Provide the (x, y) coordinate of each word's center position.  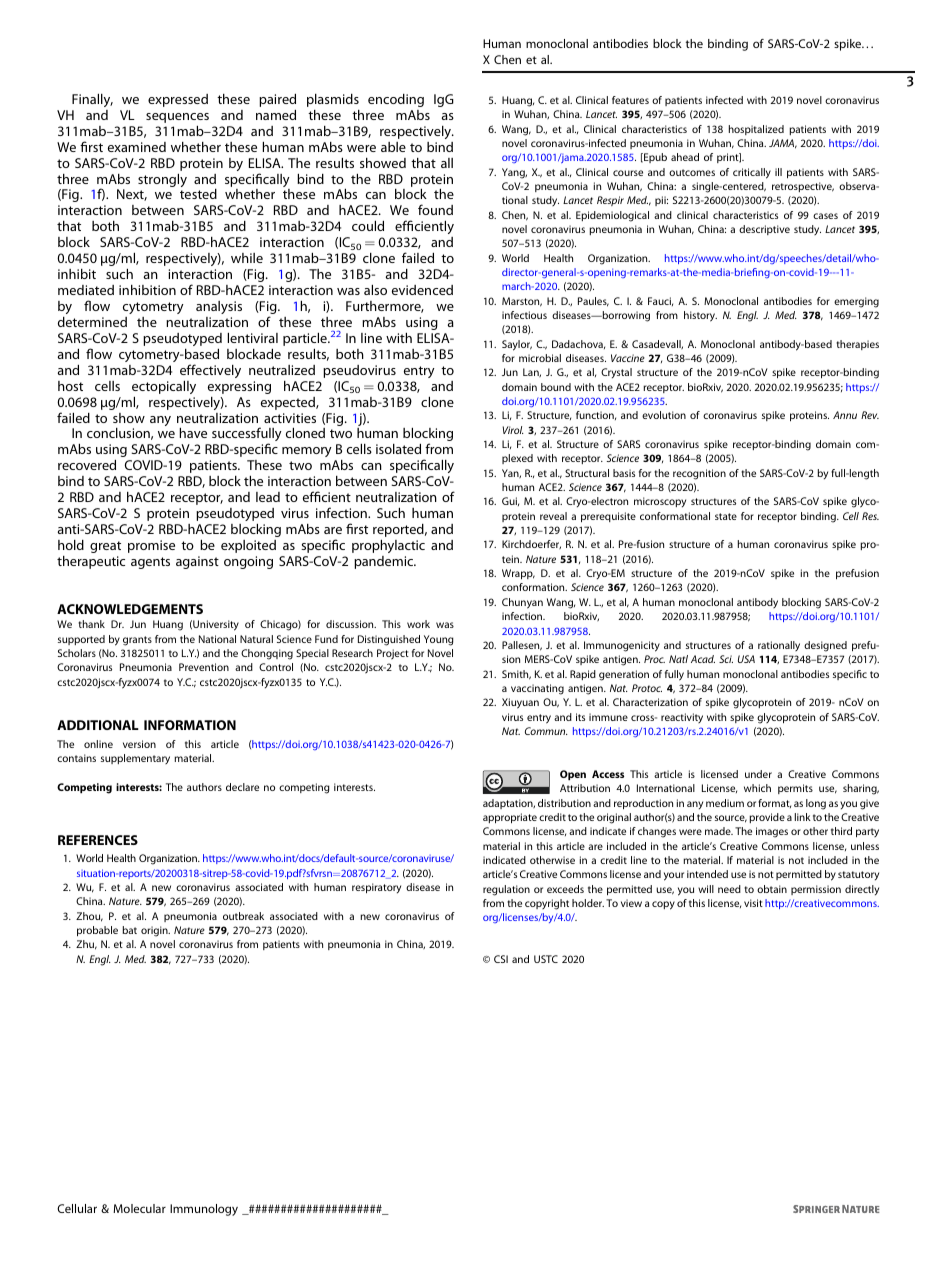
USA (746, 659)
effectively (210, 371)
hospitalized (756, 130)
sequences (177, 118)
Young (439, 640)
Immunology (204, 1210)
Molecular (139, 1208)
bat (129, 930)
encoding (396, 100)
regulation (506, 890)
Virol (513, 430)
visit (753, 903)
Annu (845, 415)
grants (137, 641)
